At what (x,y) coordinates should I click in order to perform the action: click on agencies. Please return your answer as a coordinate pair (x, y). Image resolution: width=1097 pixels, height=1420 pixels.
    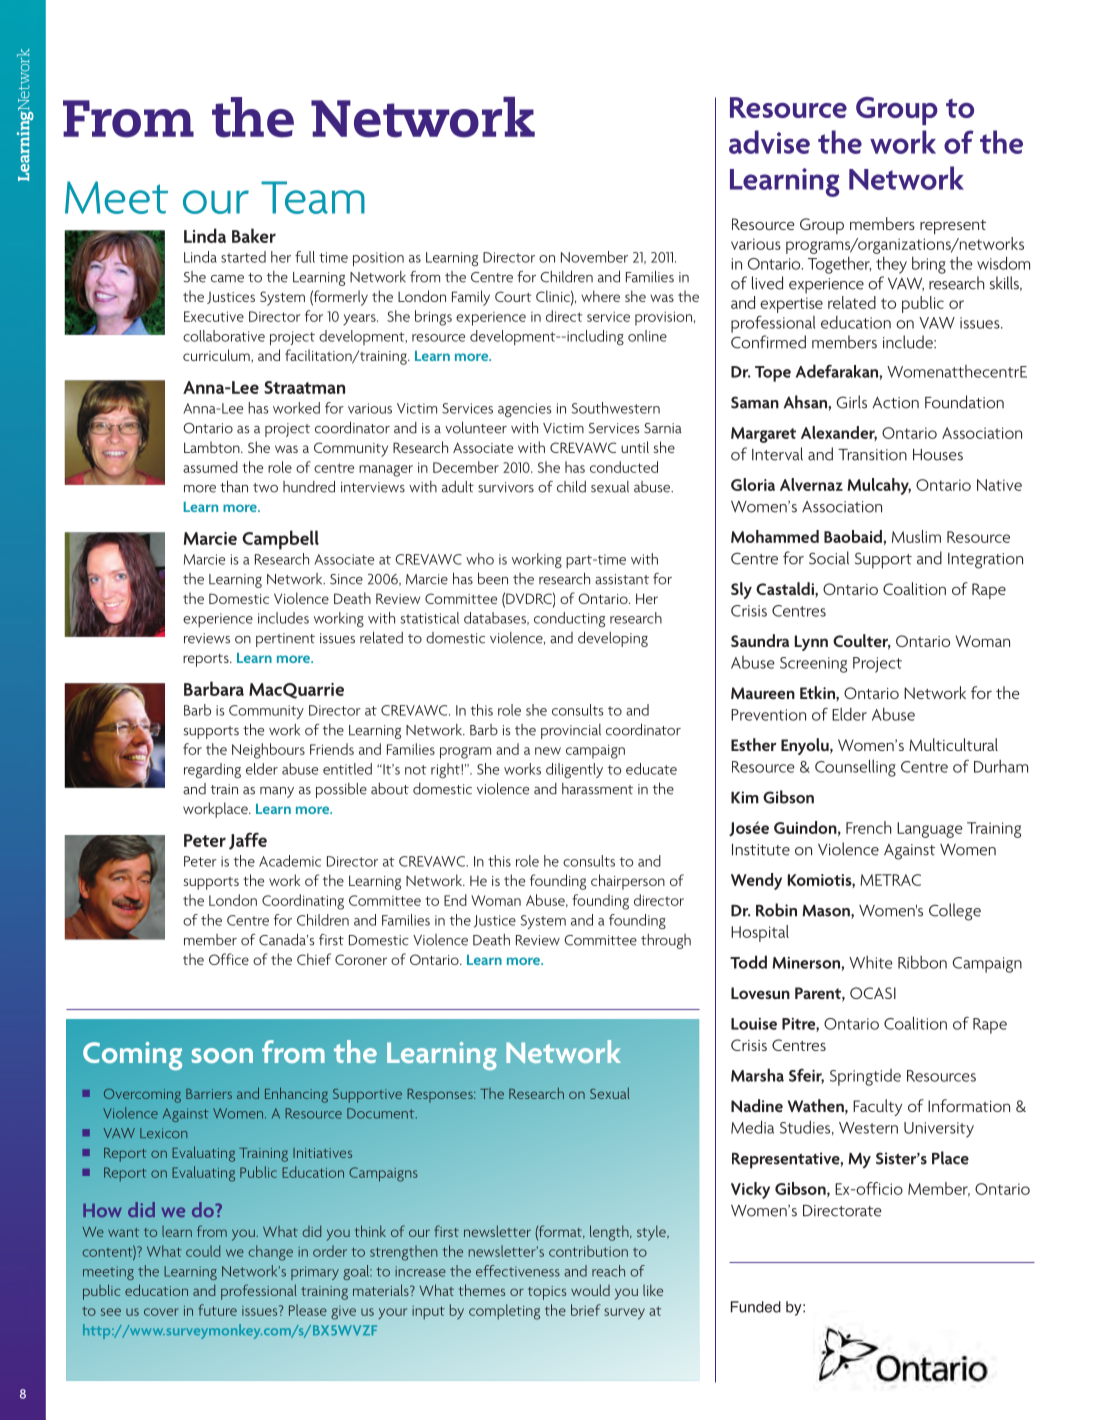
    Looking at the image, I should click on (525, 410).
